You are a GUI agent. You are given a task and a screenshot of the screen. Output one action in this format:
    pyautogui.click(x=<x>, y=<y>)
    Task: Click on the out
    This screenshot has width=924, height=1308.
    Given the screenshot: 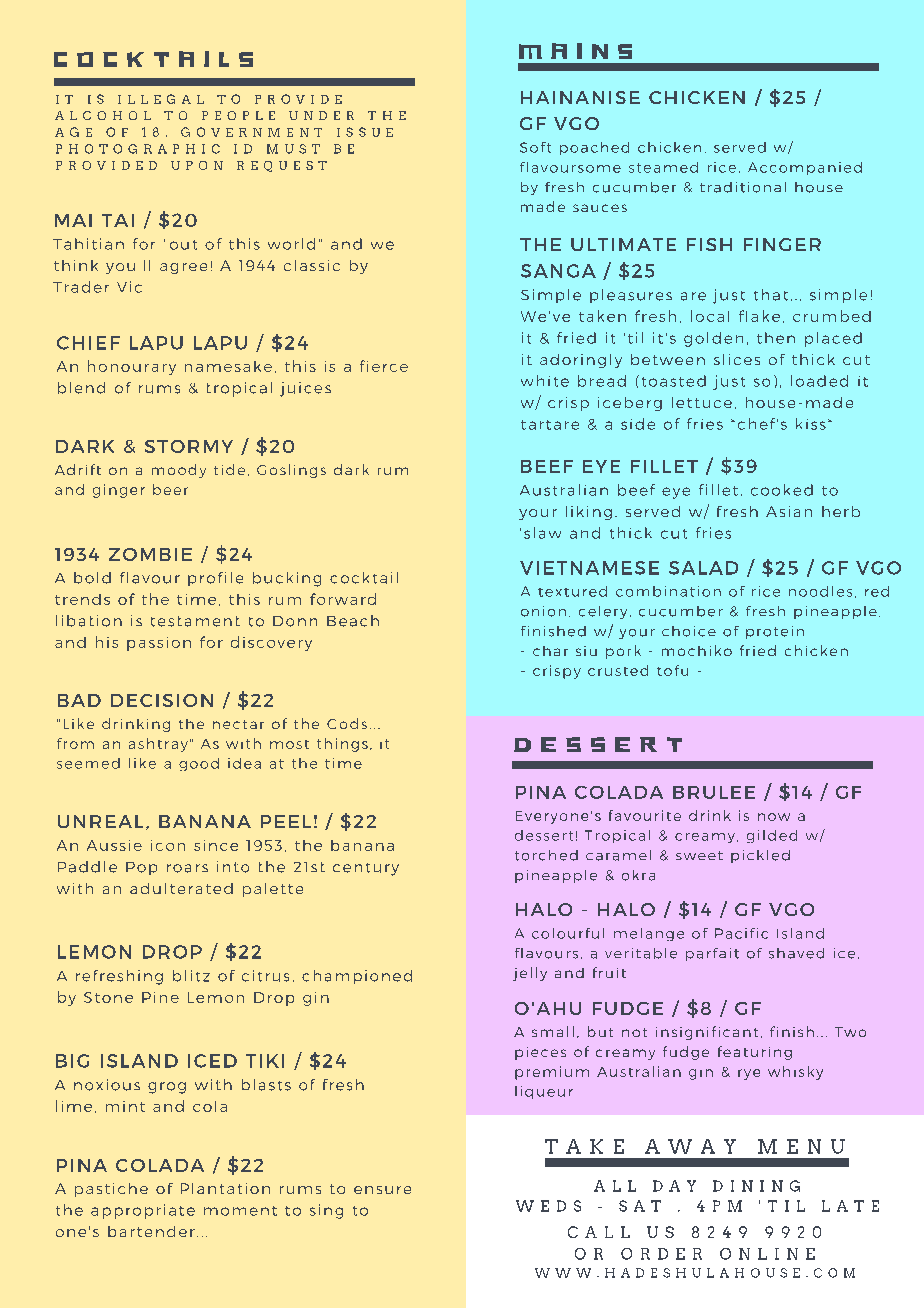 What is the action you would take?
    pyautogui.click(x=183, y=245)
